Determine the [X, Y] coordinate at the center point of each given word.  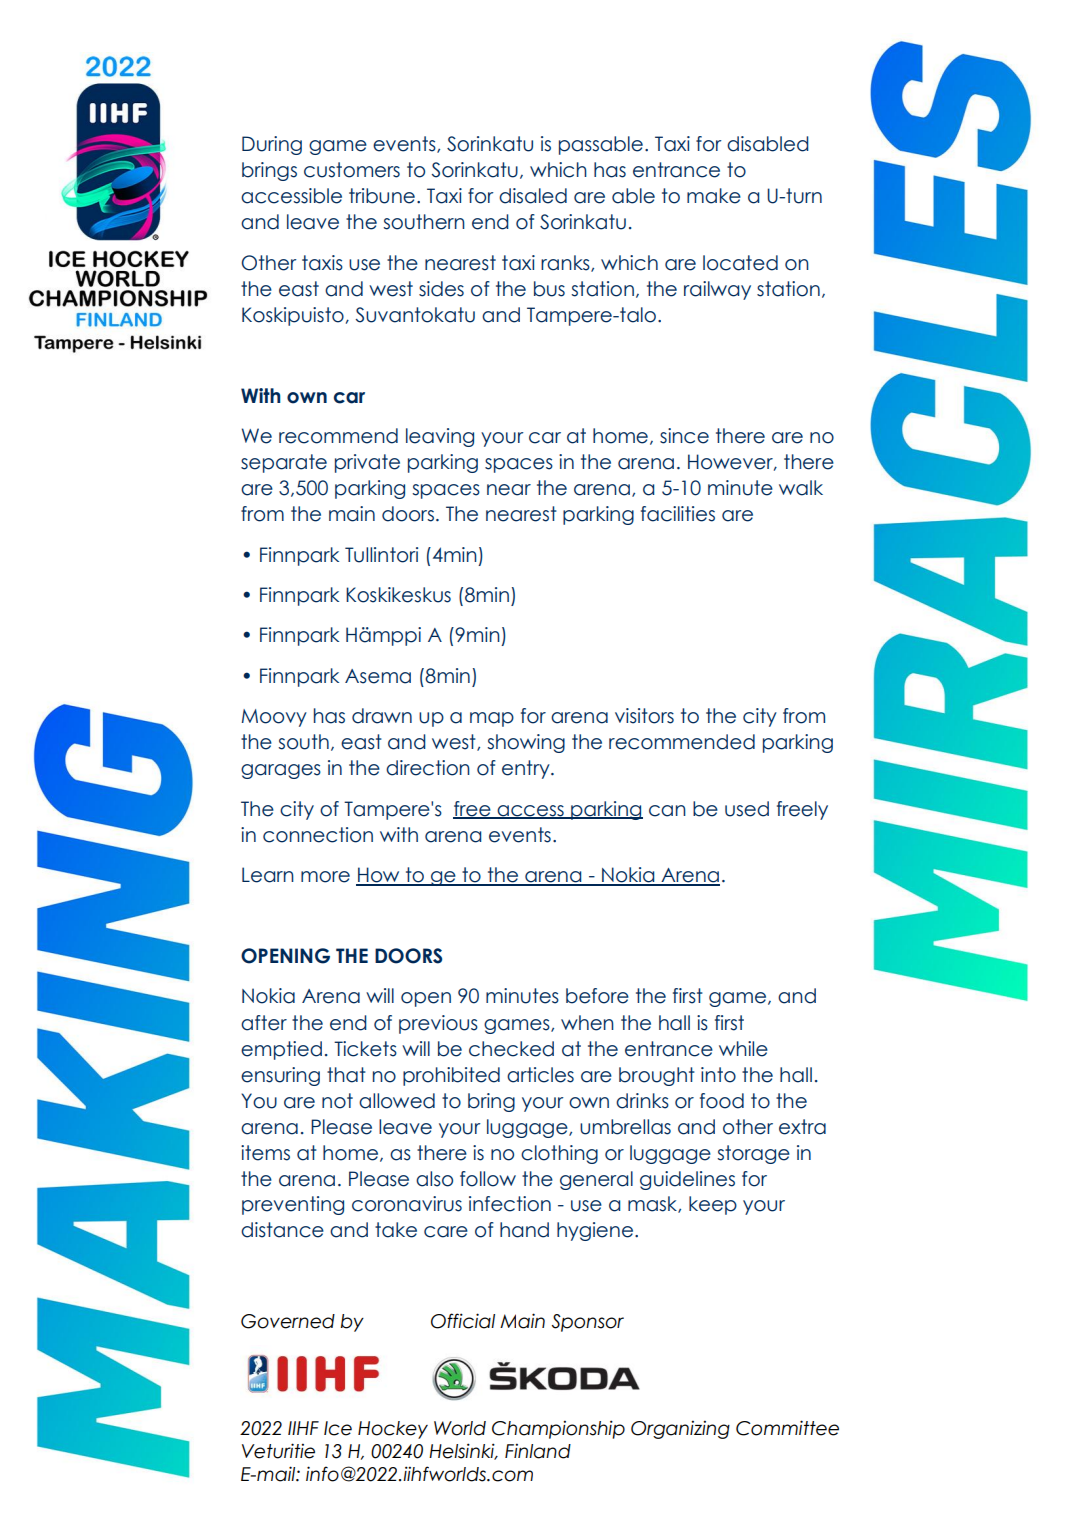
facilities [678, 514]
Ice [338, 1428]
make [714, 196]
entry [527, 769]
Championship [558, 1429]
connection [318, 835]
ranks [566, 263]
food [722, 1101]
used [747, 809]
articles [540, 1075]
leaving [440, 437]
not [337, 1101]
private [367, 463]
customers [352, 170]
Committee [787, 1428]
